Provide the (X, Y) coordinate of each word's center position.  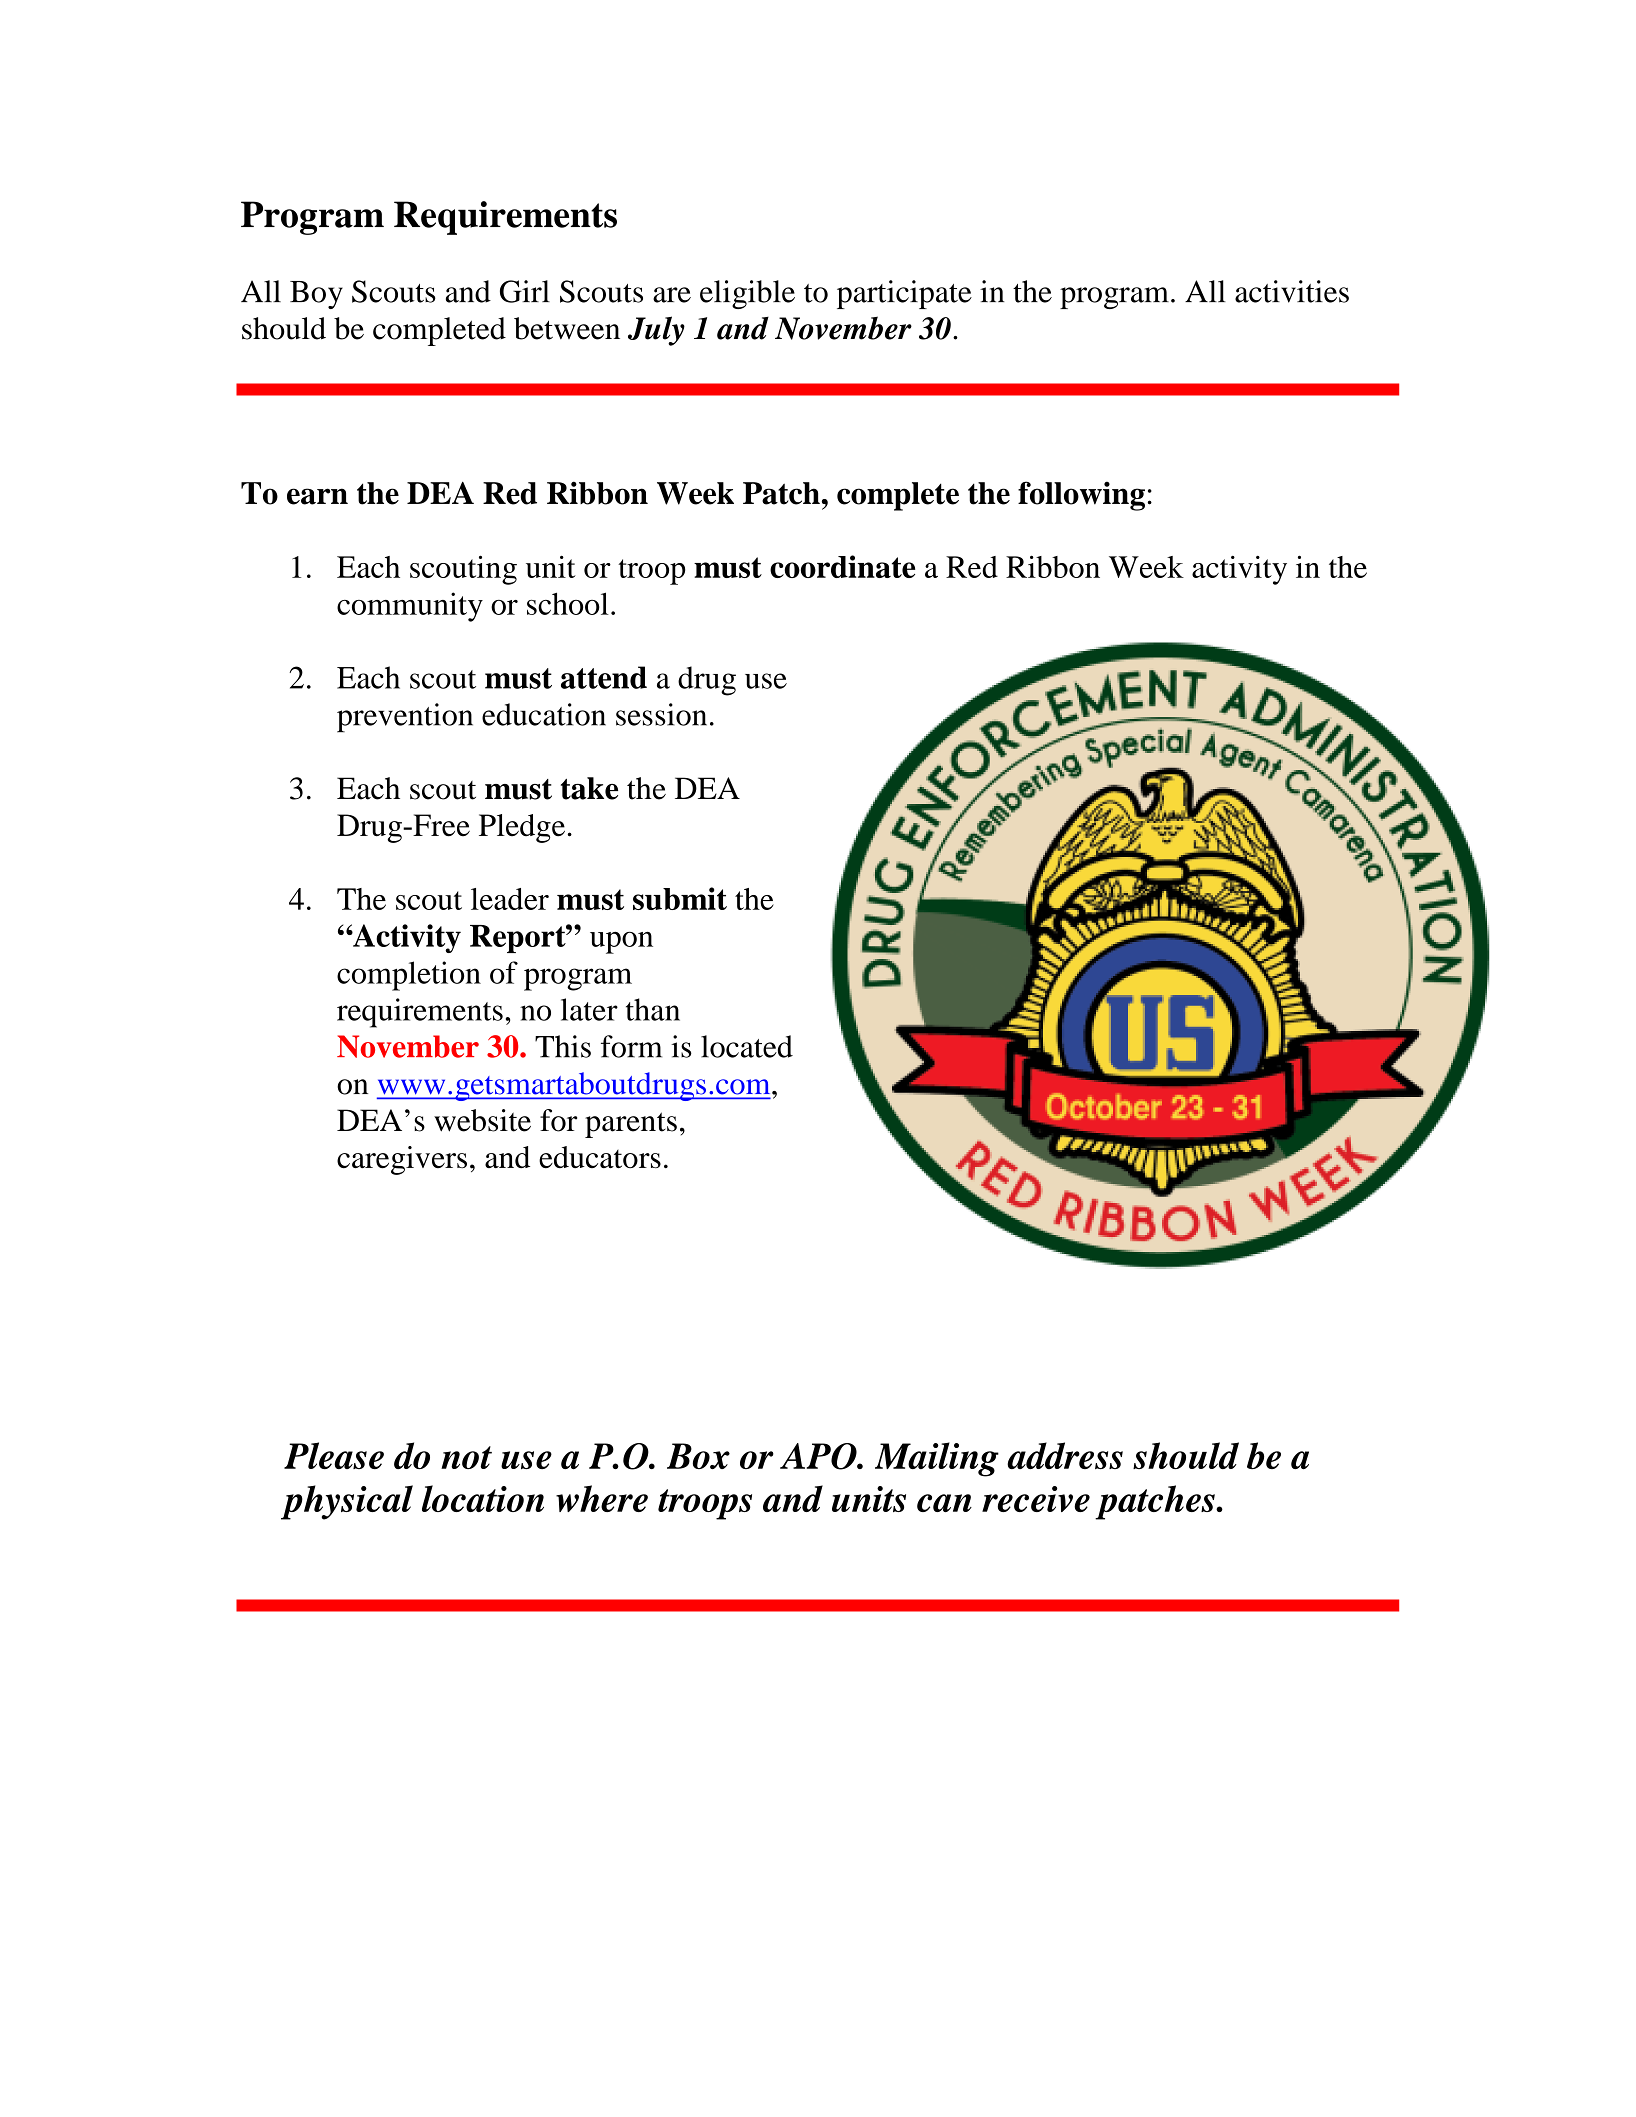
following (1081, 496)
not (466, 1457)
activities (1292, 291)
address (1065, 1455)
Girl (525, 291)
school (568, 603)
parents (631, 1125)
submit (680, 898)
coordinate (842, 566)
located (747, 1046)
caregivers (402, 1160)
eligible (747, 294)
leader (510, 899)
